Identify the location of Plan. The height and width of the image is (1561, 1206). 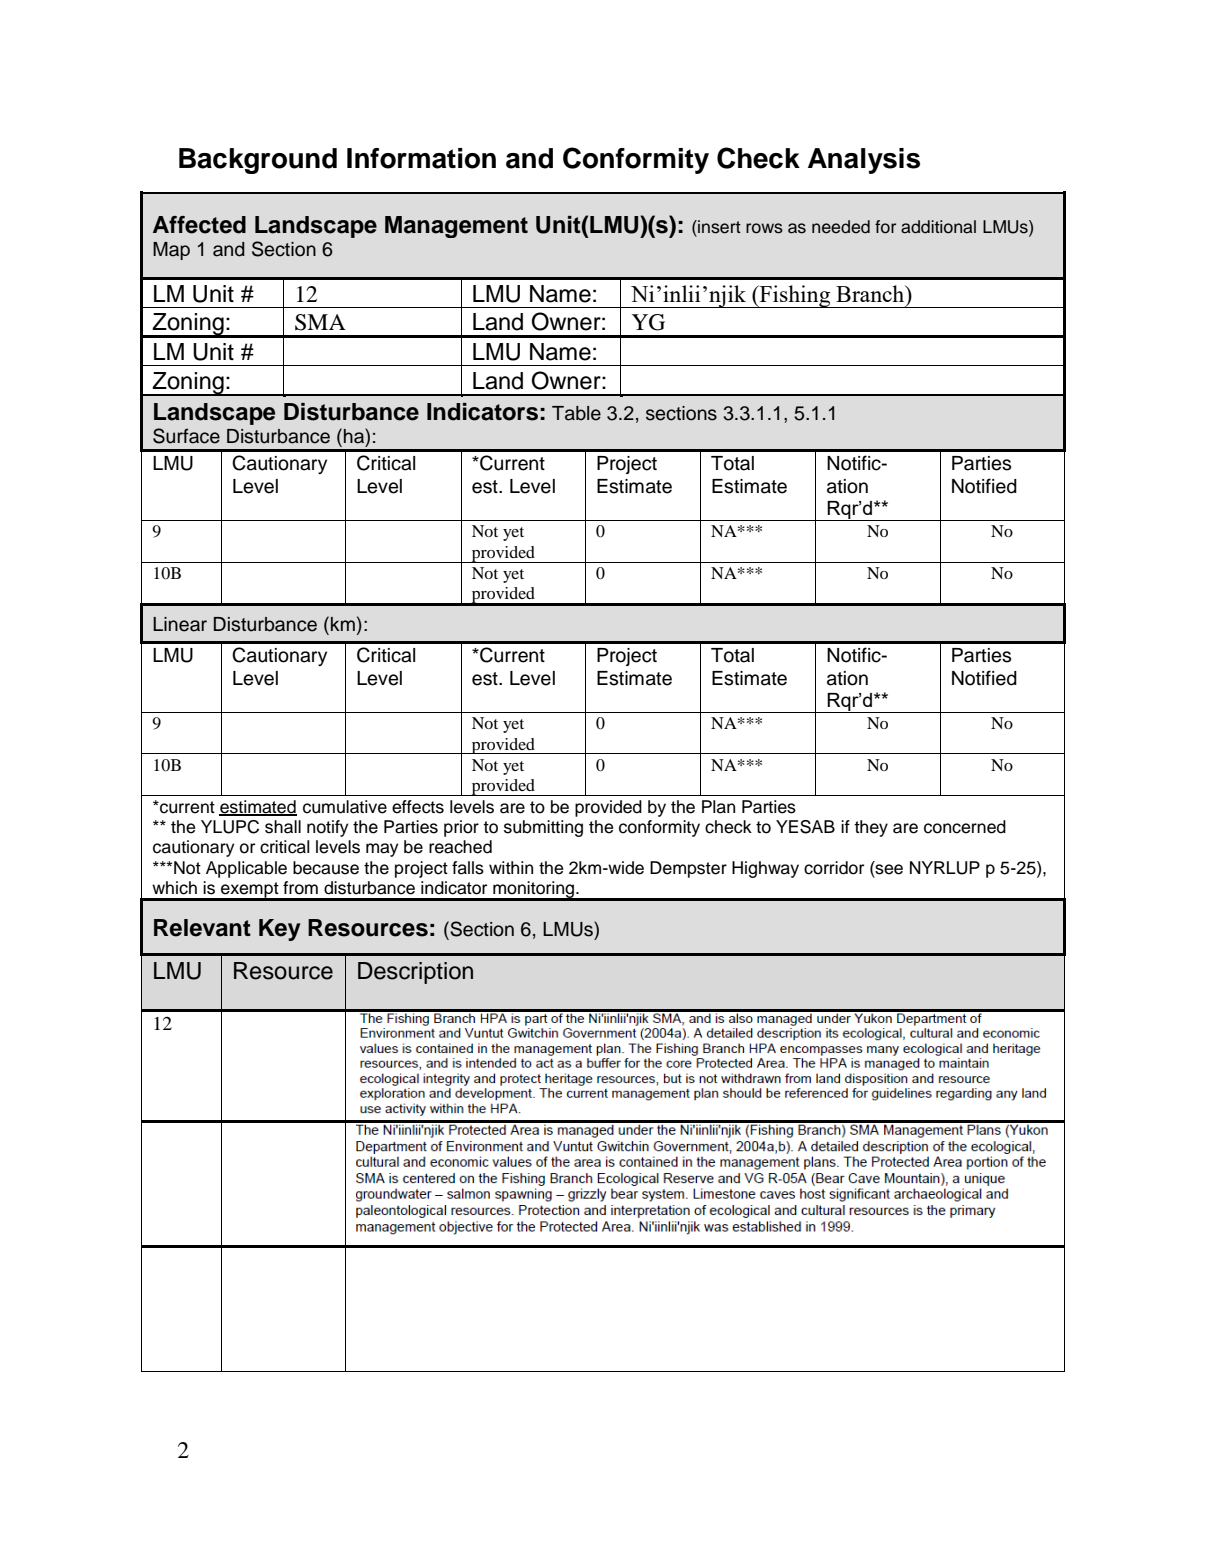
(718, 807).
